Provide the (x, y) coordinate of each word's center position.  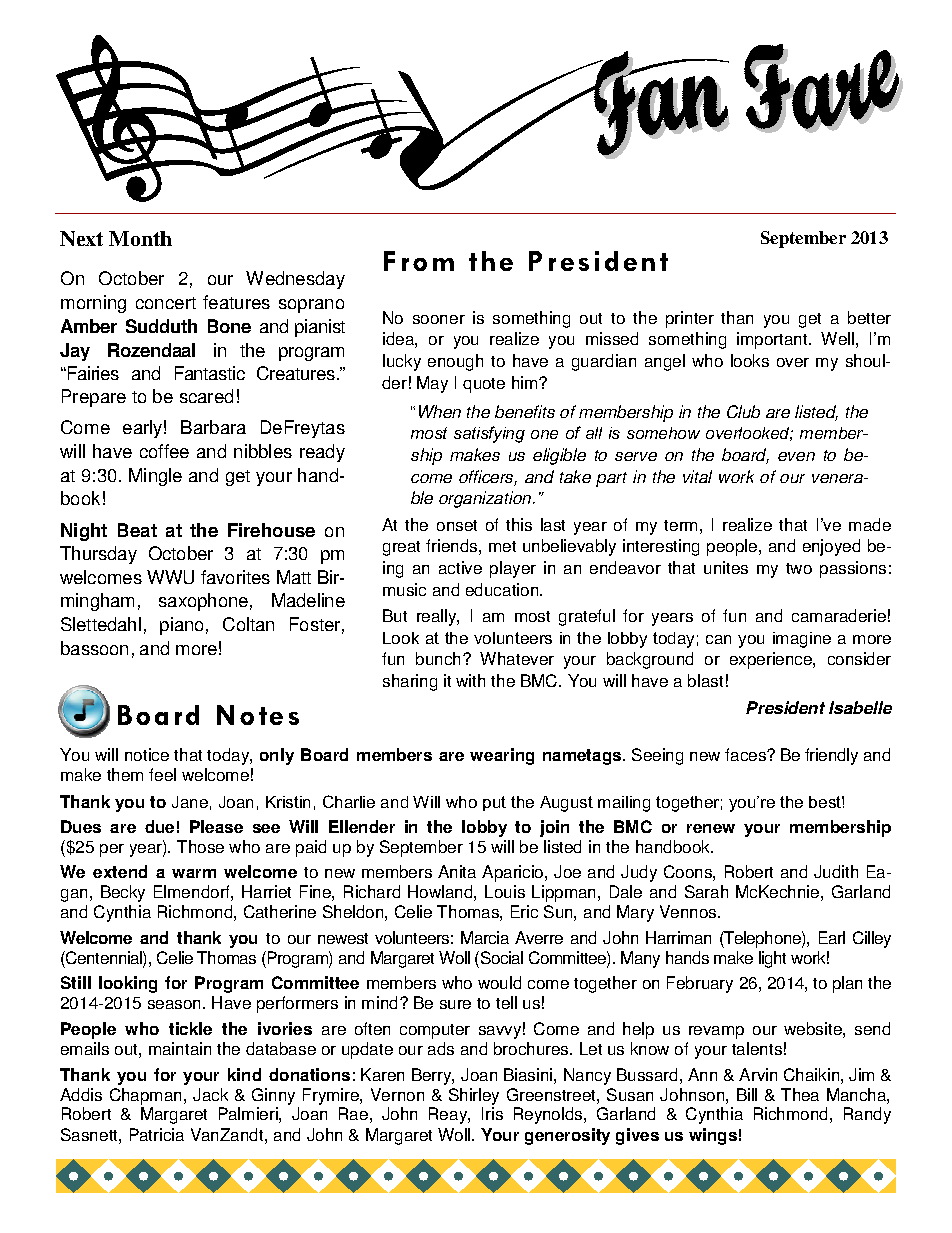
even (796, 456)
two (799, 568)
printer (690, 319)
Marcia (485, 937)
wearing (502, 756)
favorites (235, 577)
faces (746, 754)
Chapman (147, 1096)
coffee (164, 451)
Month (140, 238)
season (176, 1004)
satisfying (489, 434)
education (503, 589)
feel (162, 774)
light (772, 959)
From (419, 261)
